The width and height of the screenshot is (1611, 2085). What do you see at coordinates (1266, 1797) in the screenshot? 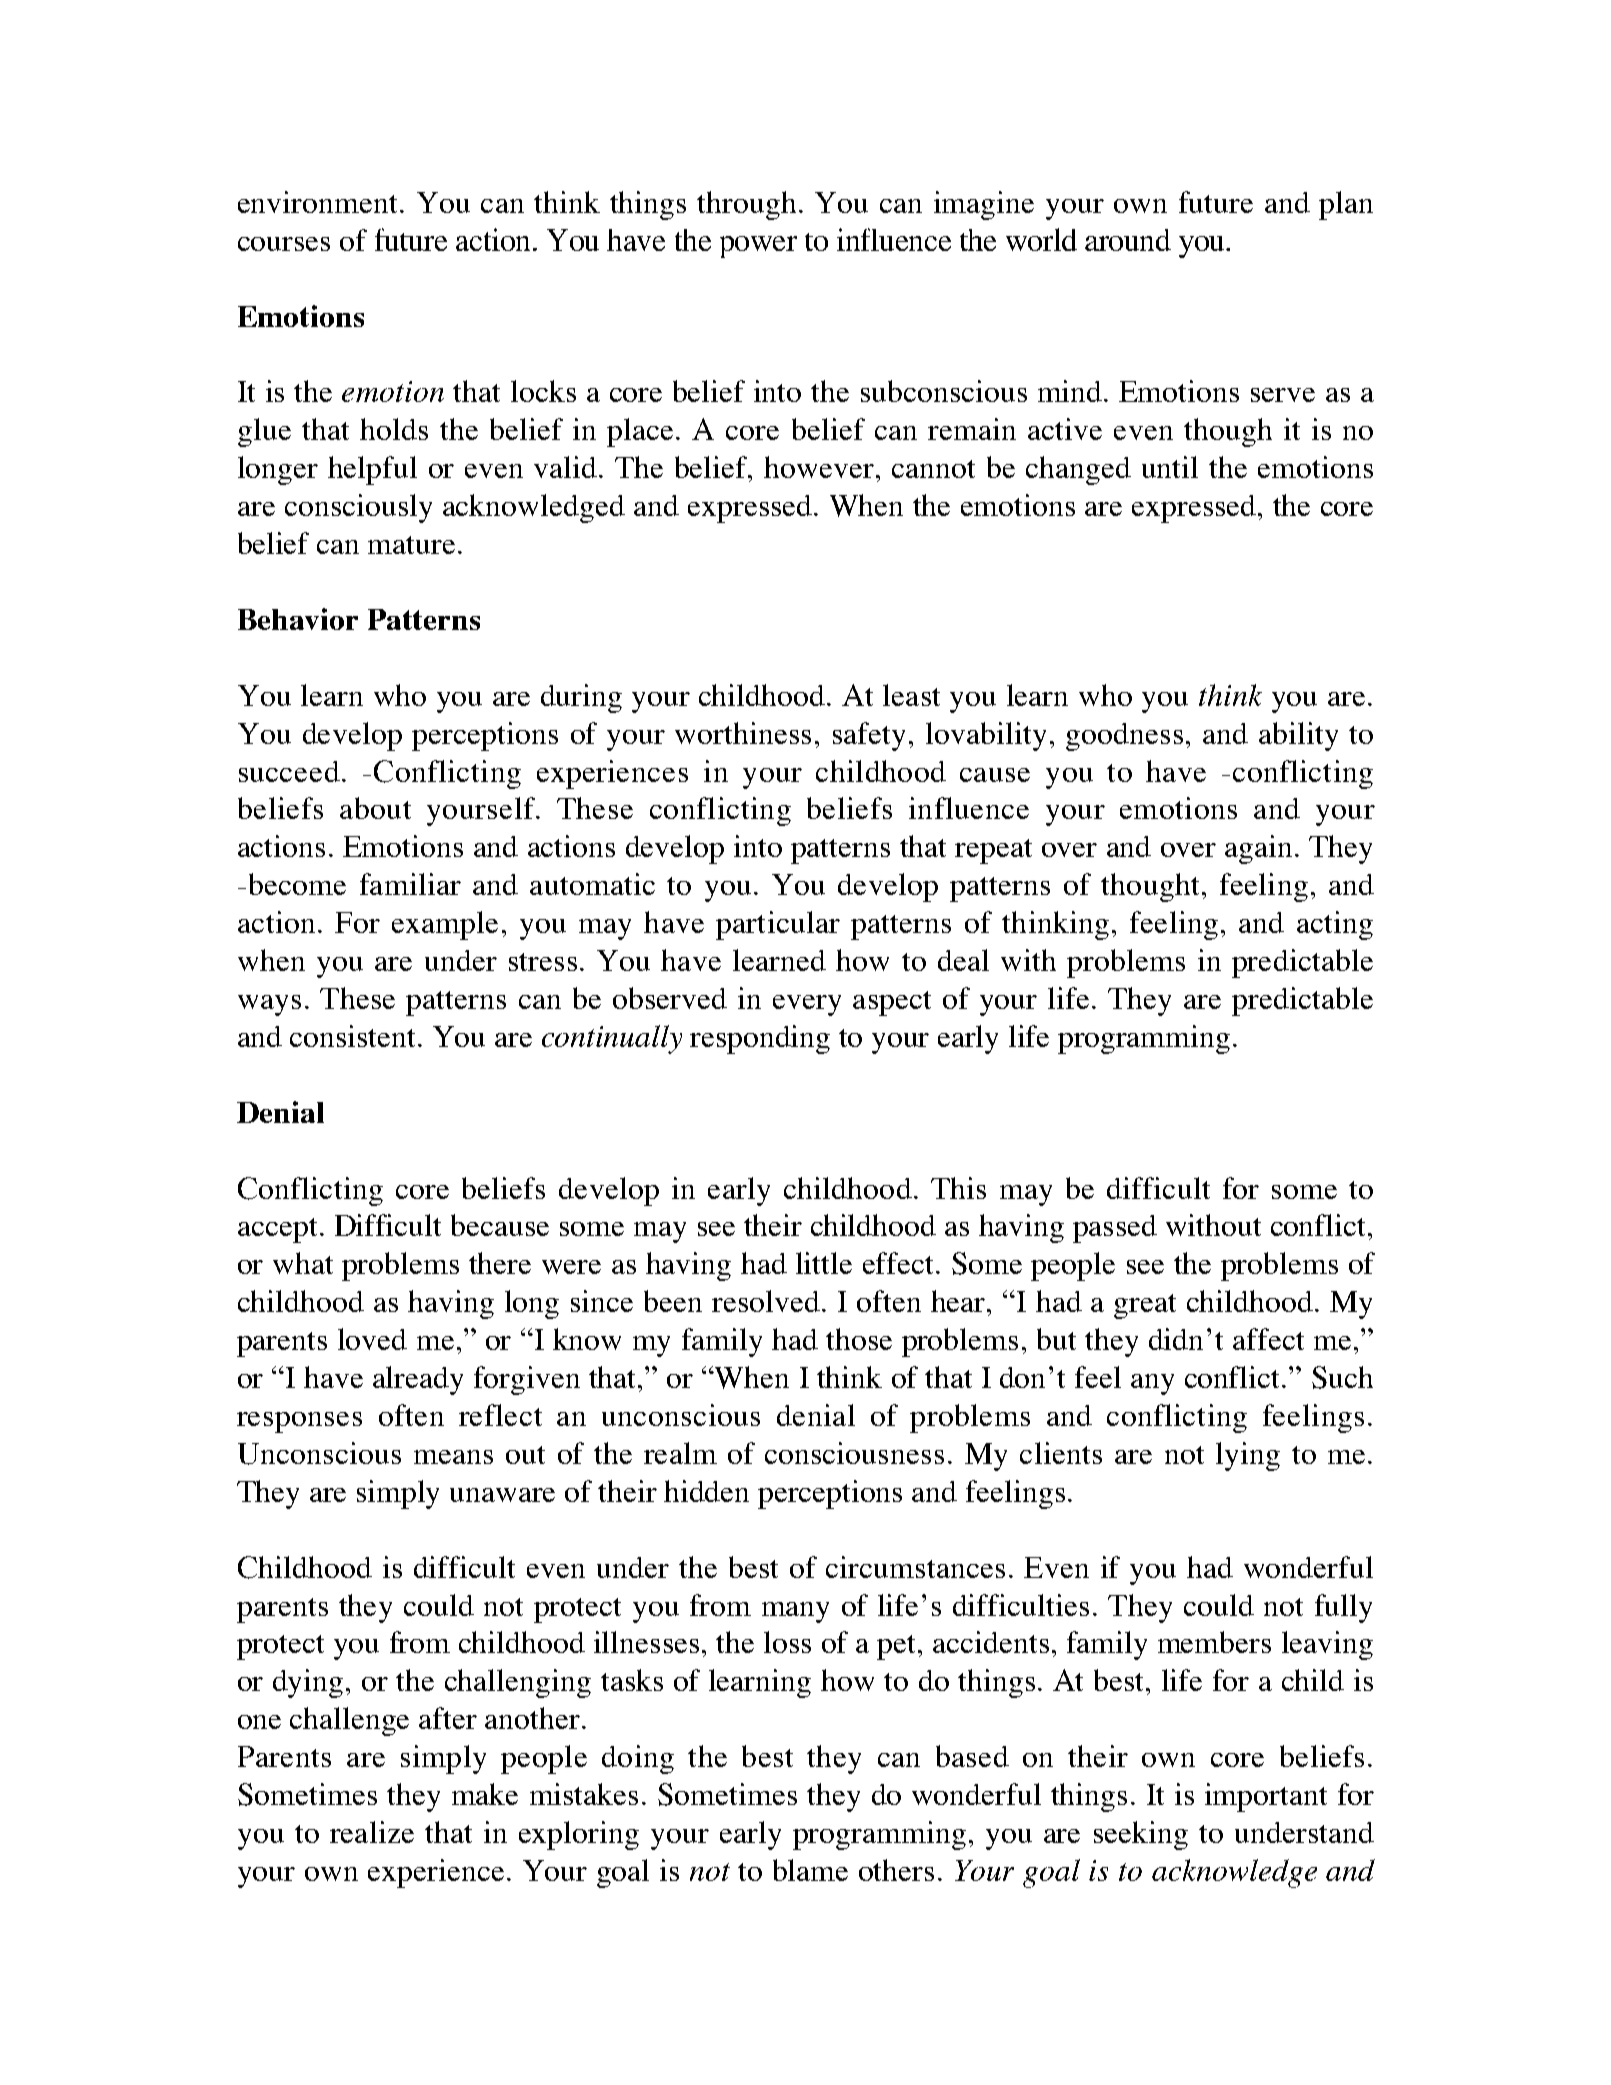
I see `important` at bounding box center [1266, 1797].
